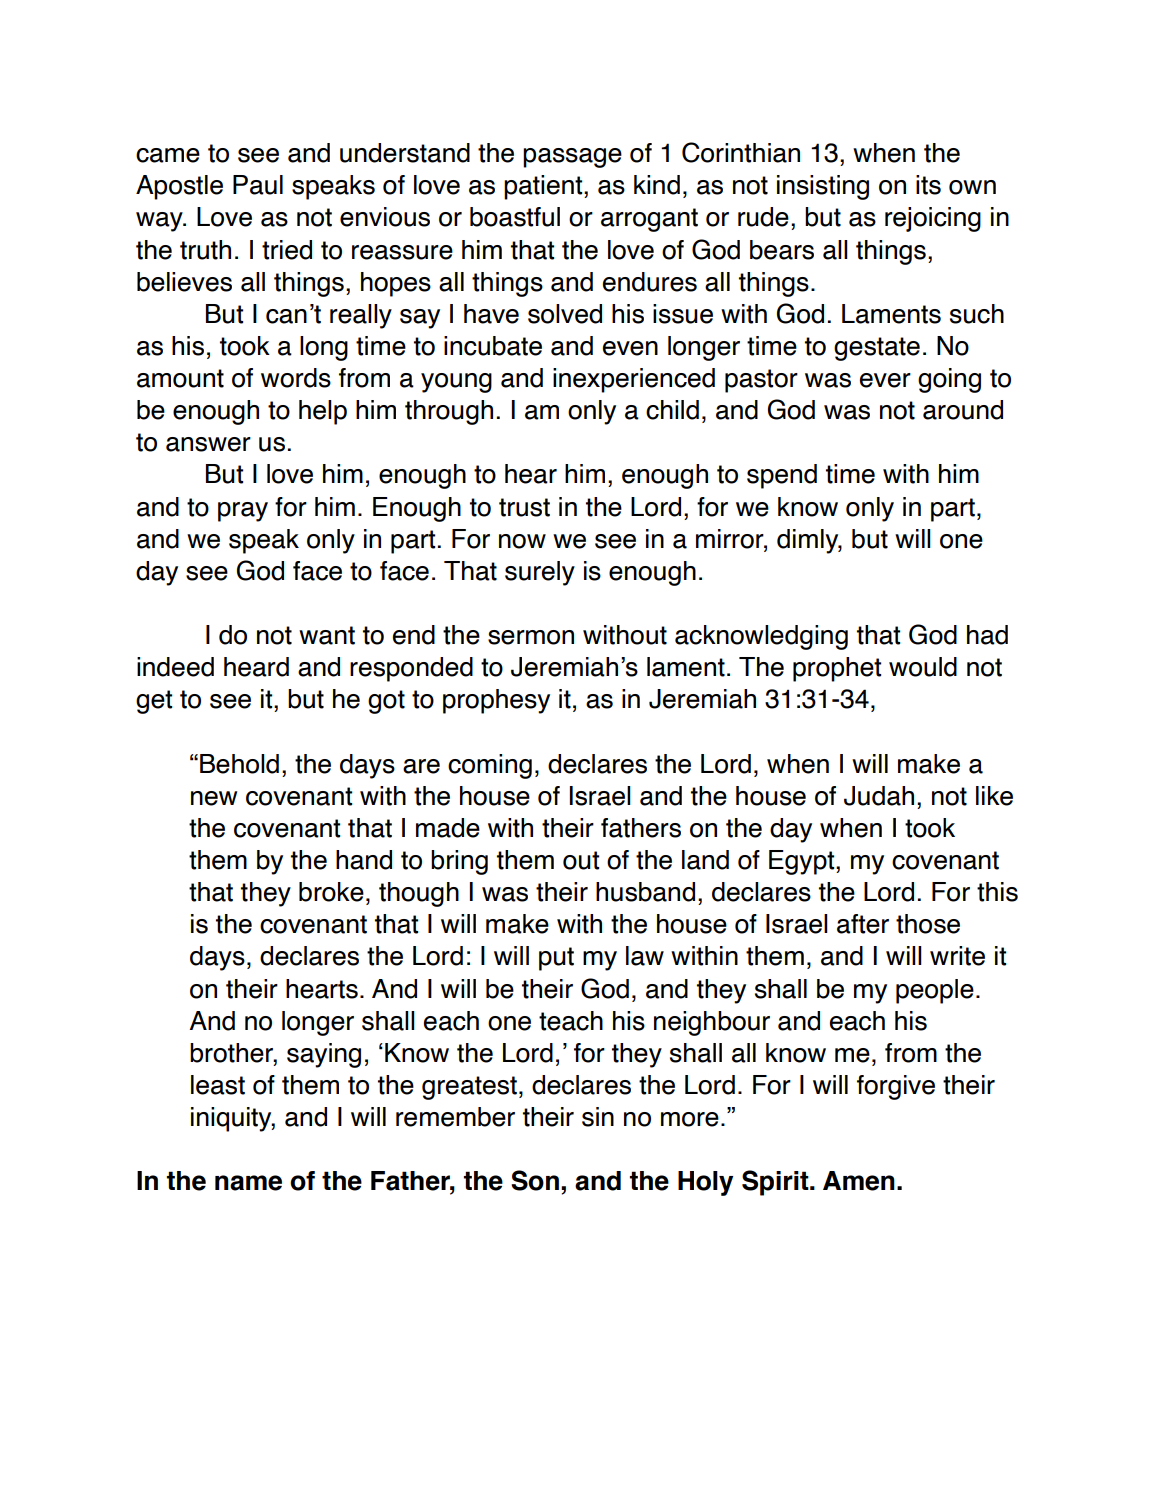 This document has height=1497, width=1156. What do you see at coordinates (248, 1183) in the document?
I see `name` at bounding box center [248, 1183].
